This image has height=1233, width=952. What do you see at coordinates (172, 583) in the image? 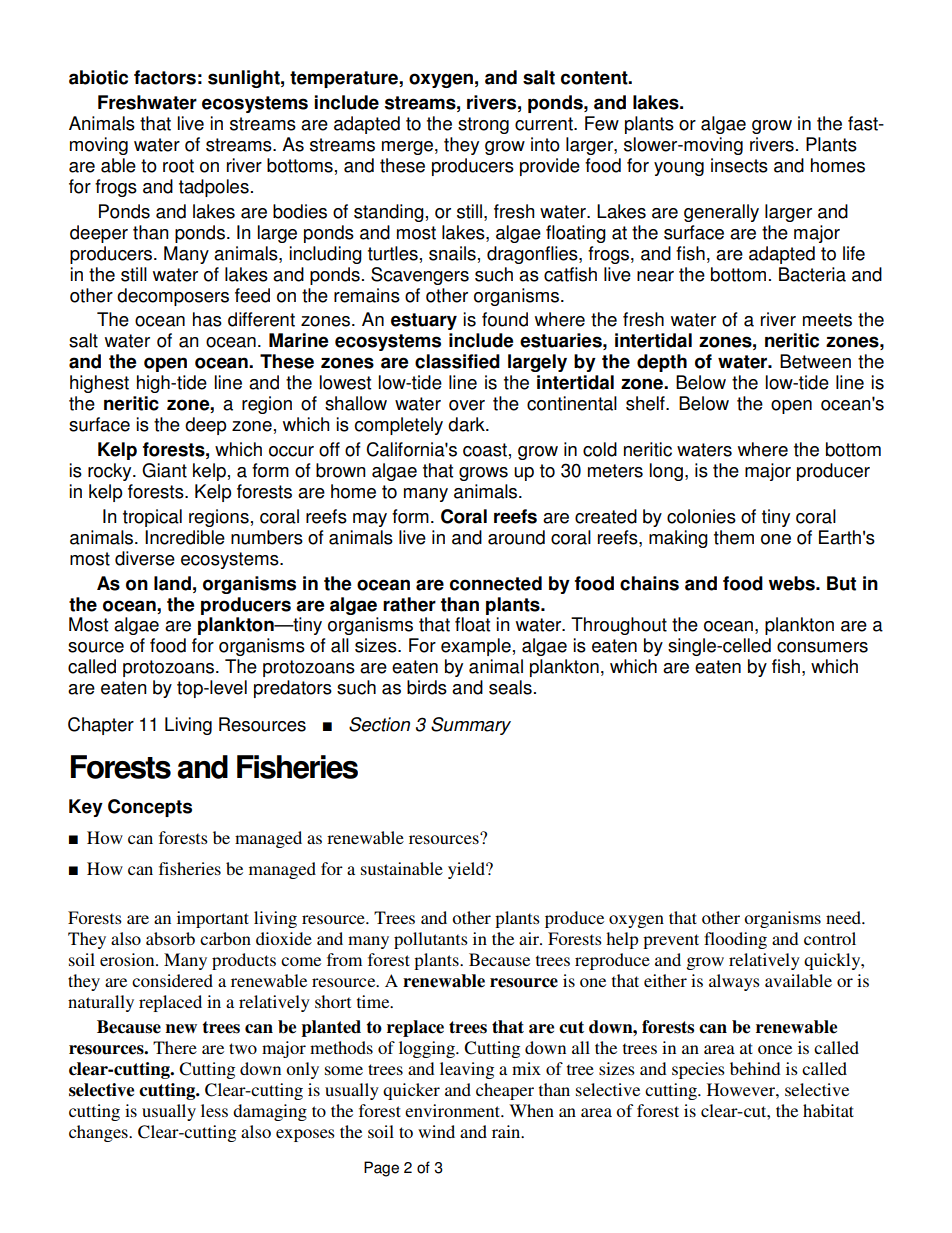
I see `land` at bounding box center [172, 583].
